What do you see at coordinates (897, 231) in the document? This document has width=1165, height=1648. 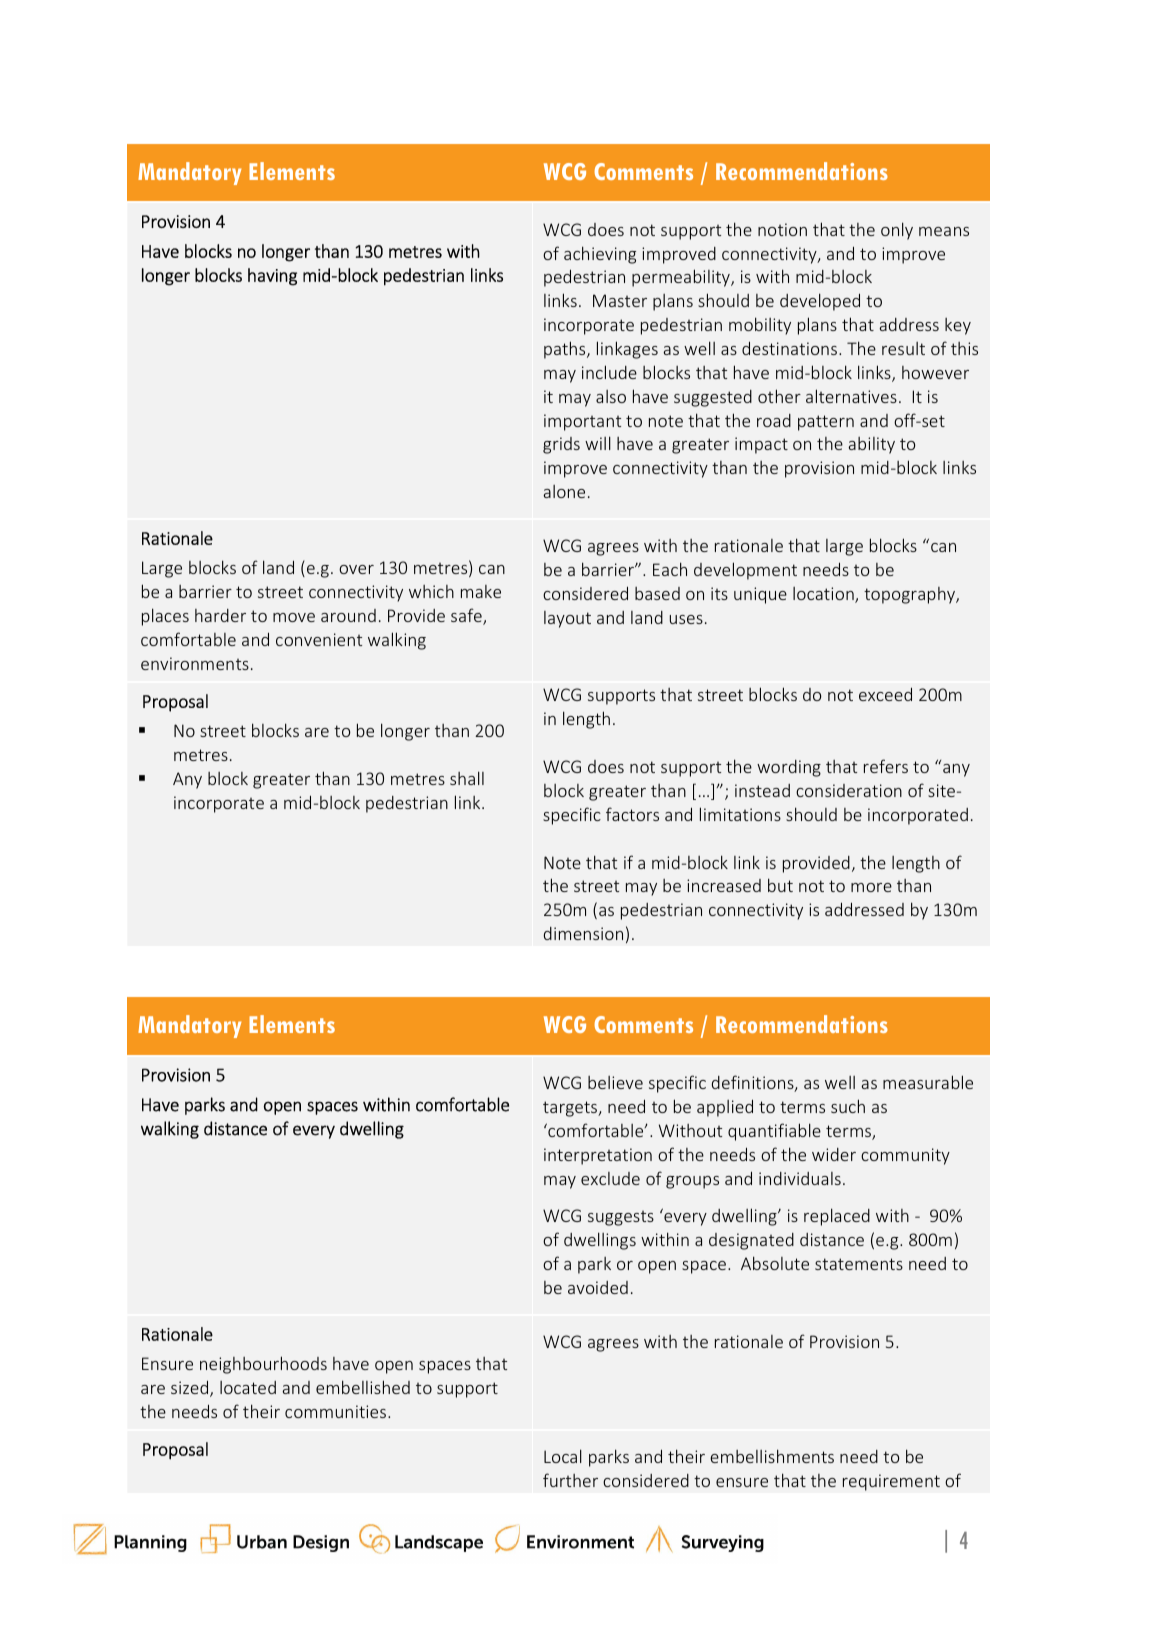 I see `only` at bounding box center [897, 231].
